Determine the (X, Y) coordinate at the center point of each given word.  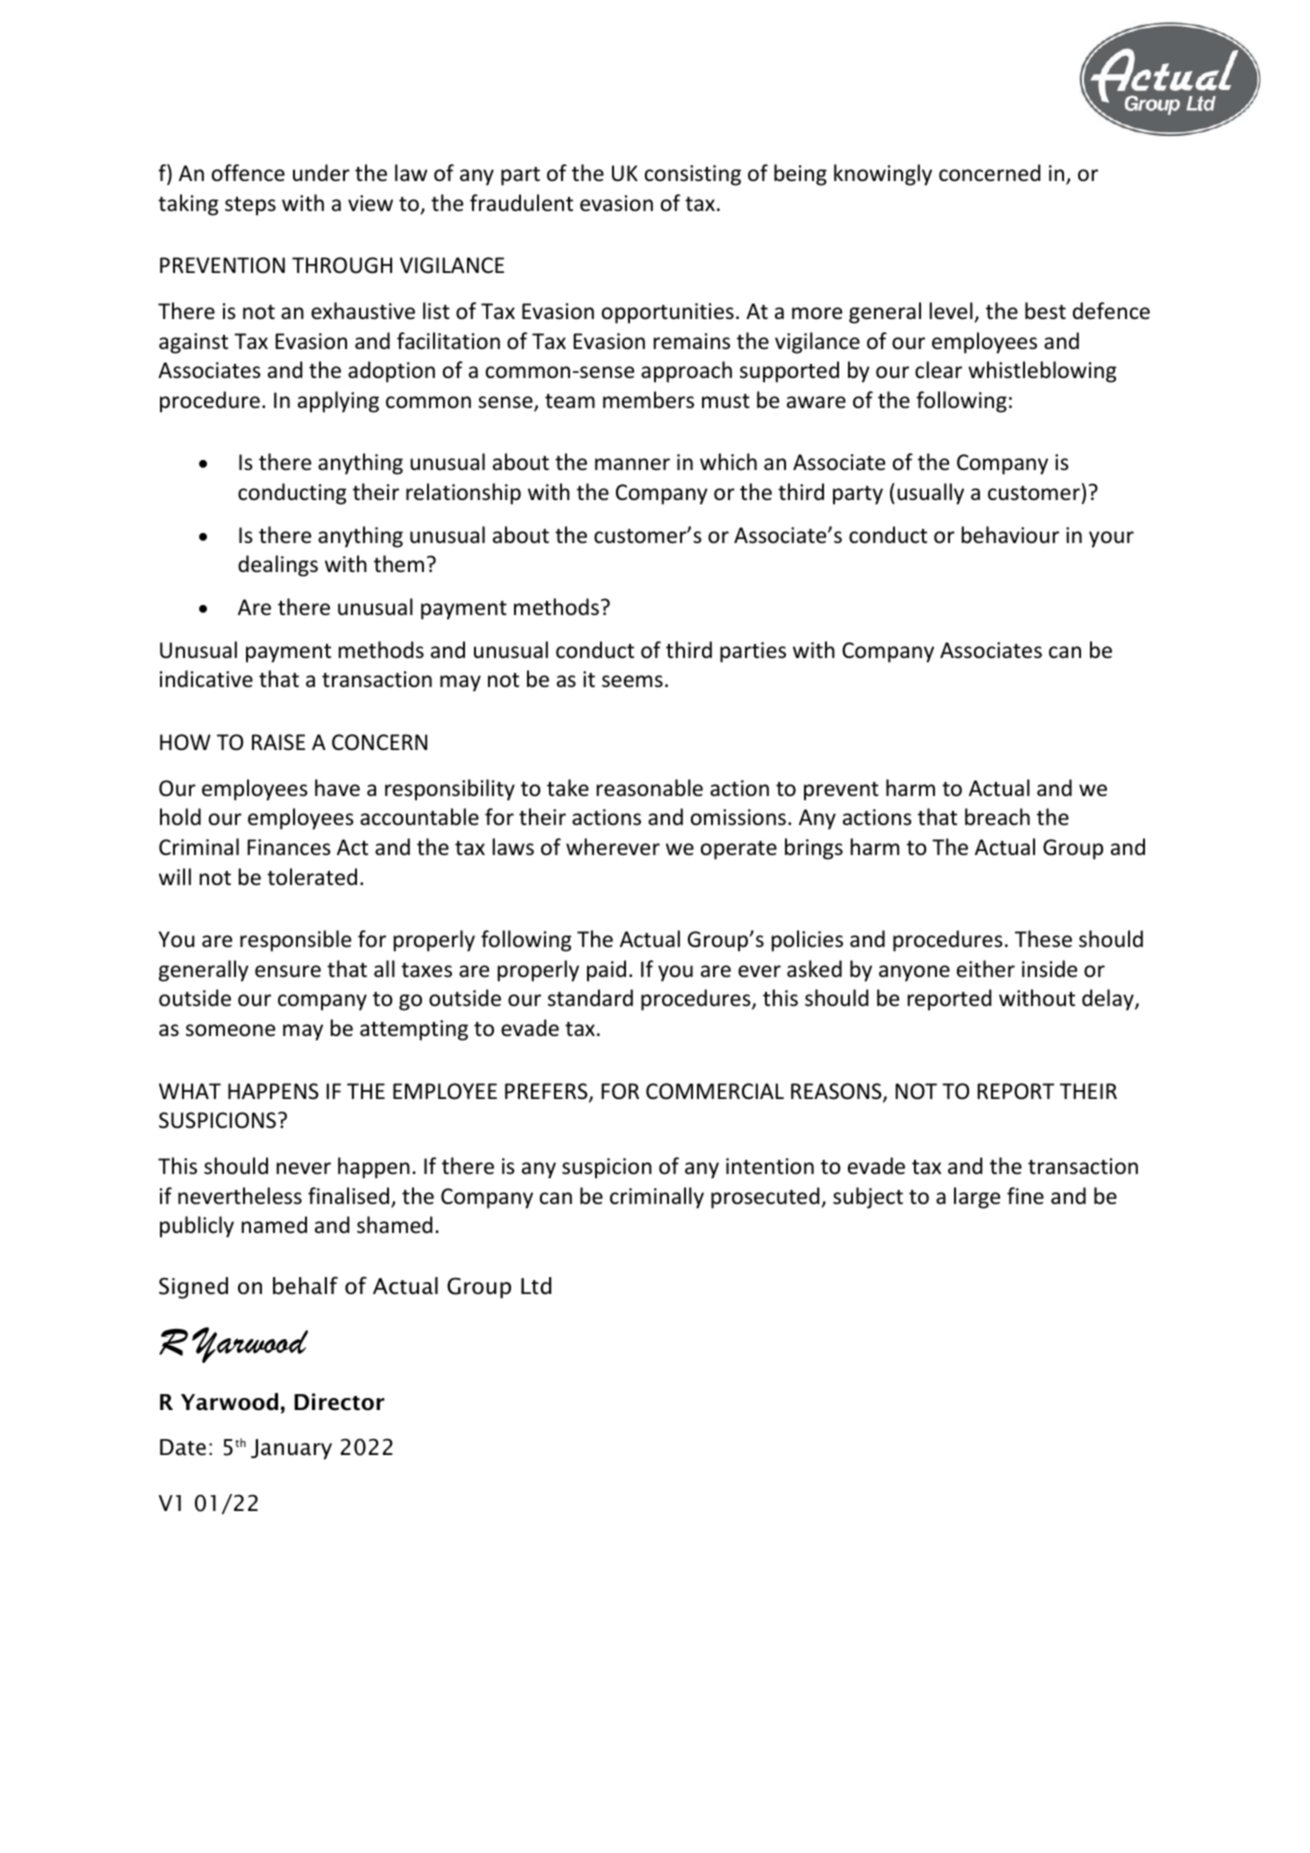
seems (632, 681)
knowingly (883, 175)
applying (338, 402)
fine (1025, 1195)
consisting (693, 175)
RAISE (278, 742)
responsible (295, 941)
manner (632, 464)
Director (339, 1402)
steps (250, 206)
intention (770, 1166)
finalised (350, 1197)
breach (997, 817)
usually (930, 494)
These (1043, 939)
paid (606, 971)
